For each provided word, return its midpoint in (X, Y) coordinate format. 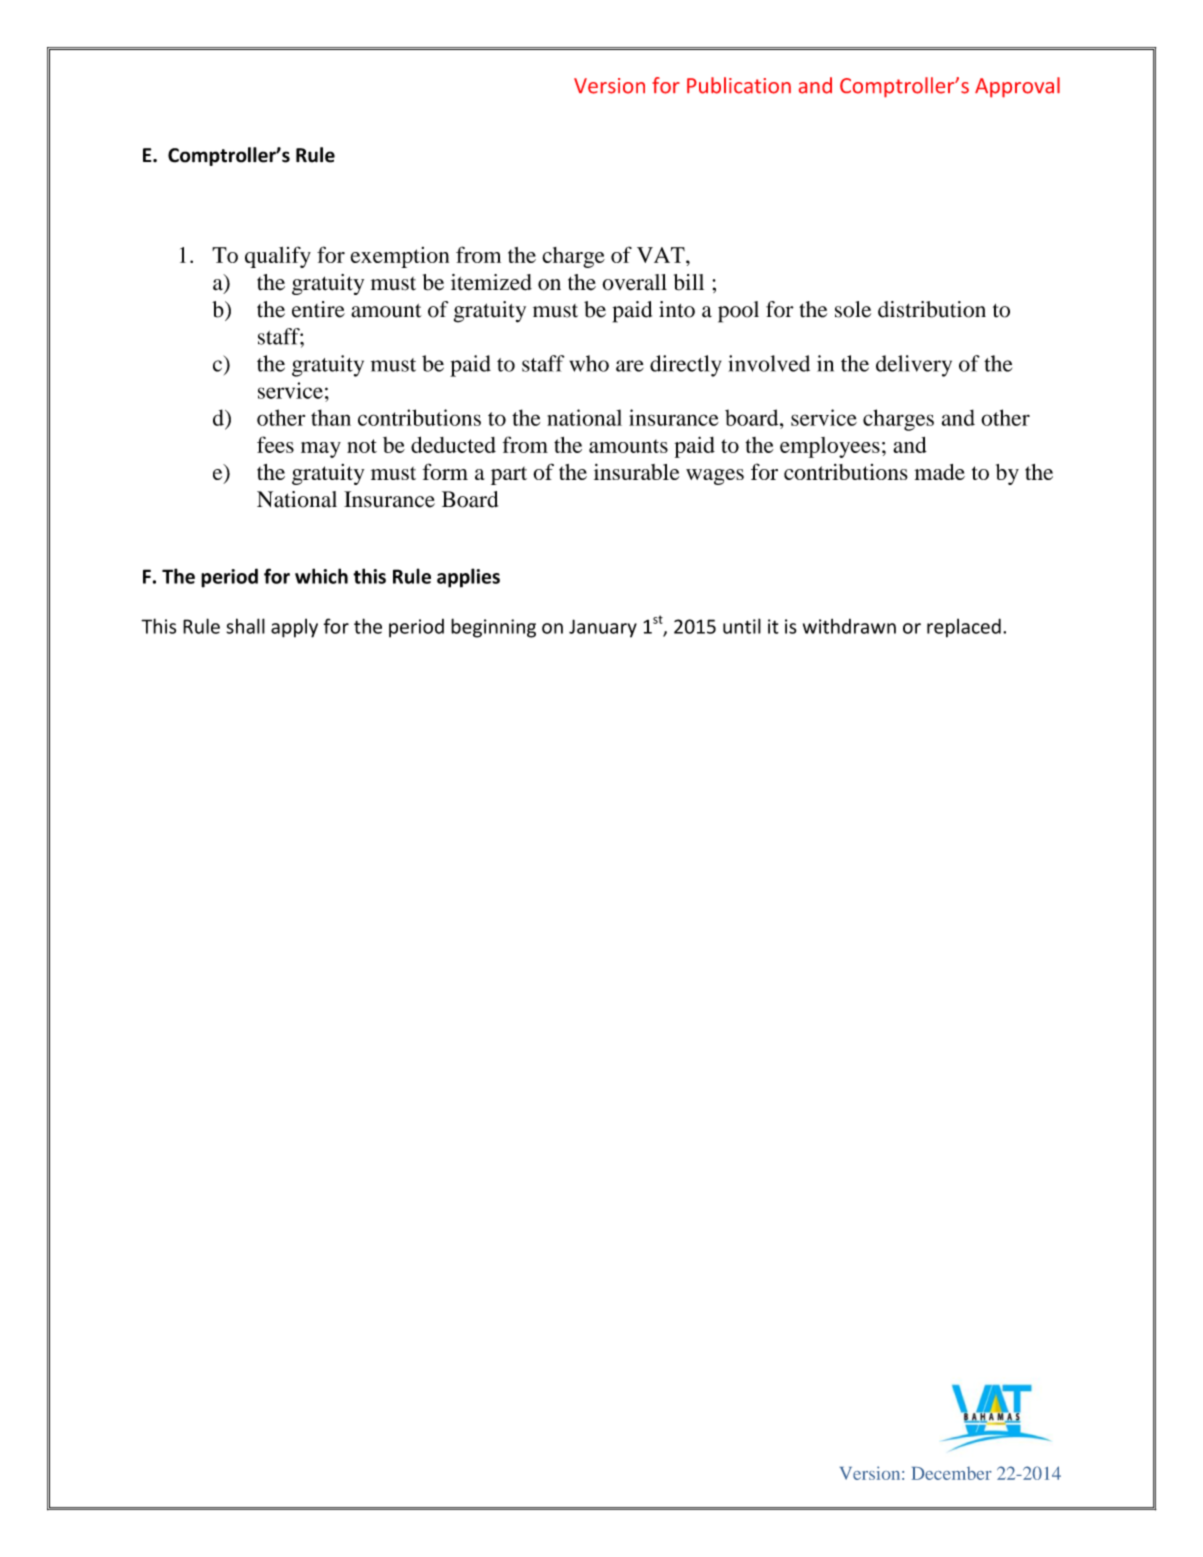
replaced (964, 628)
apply (294, 628)
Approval (1017, 87)
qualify (278, 257)
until (742, 626)
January (603, 628)
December (952, 1473)
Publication (739, 85)
